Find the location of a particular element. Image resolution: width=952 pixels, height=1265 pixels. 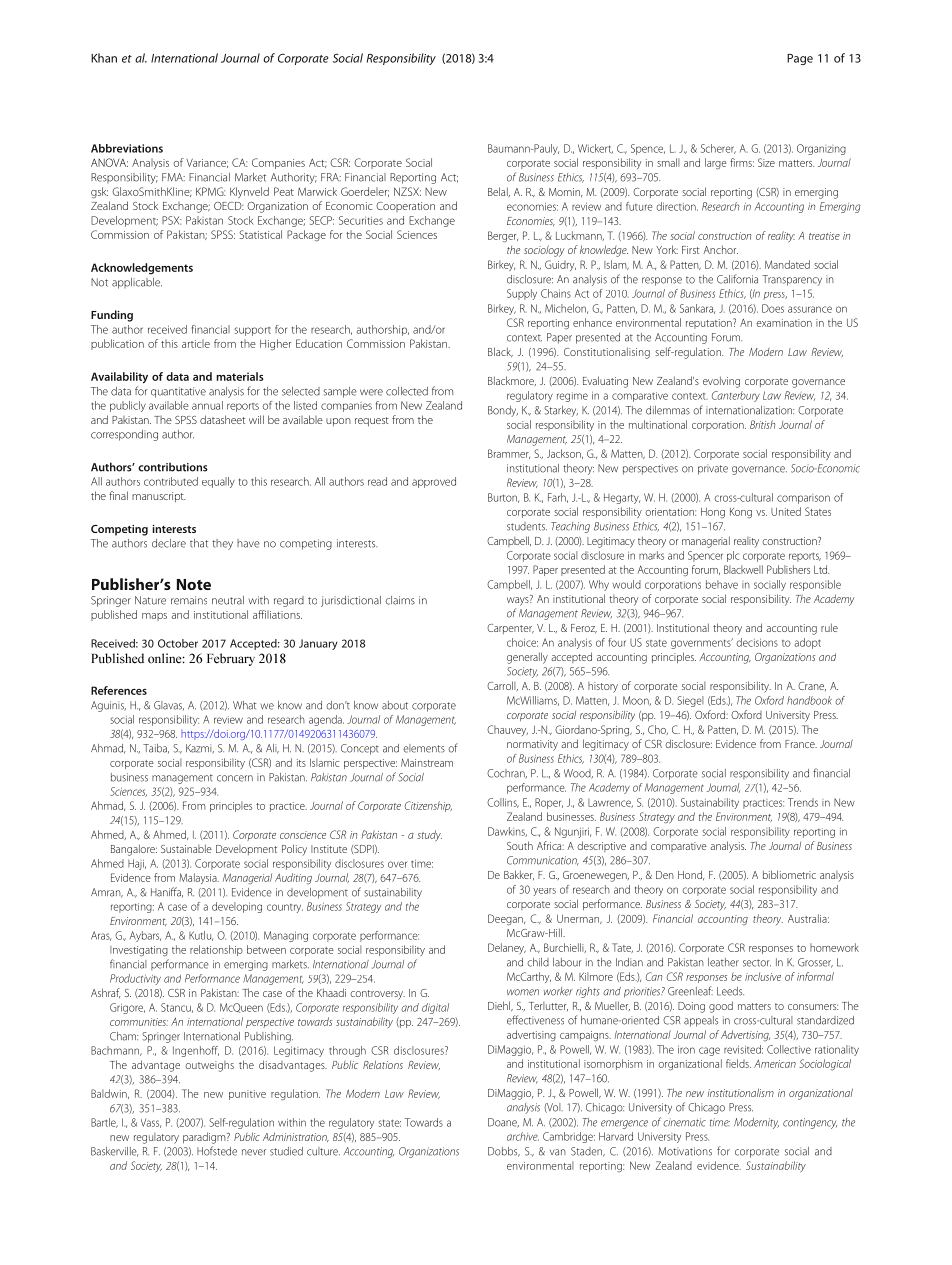

Cooperation is located at coordinates (405, 207).
